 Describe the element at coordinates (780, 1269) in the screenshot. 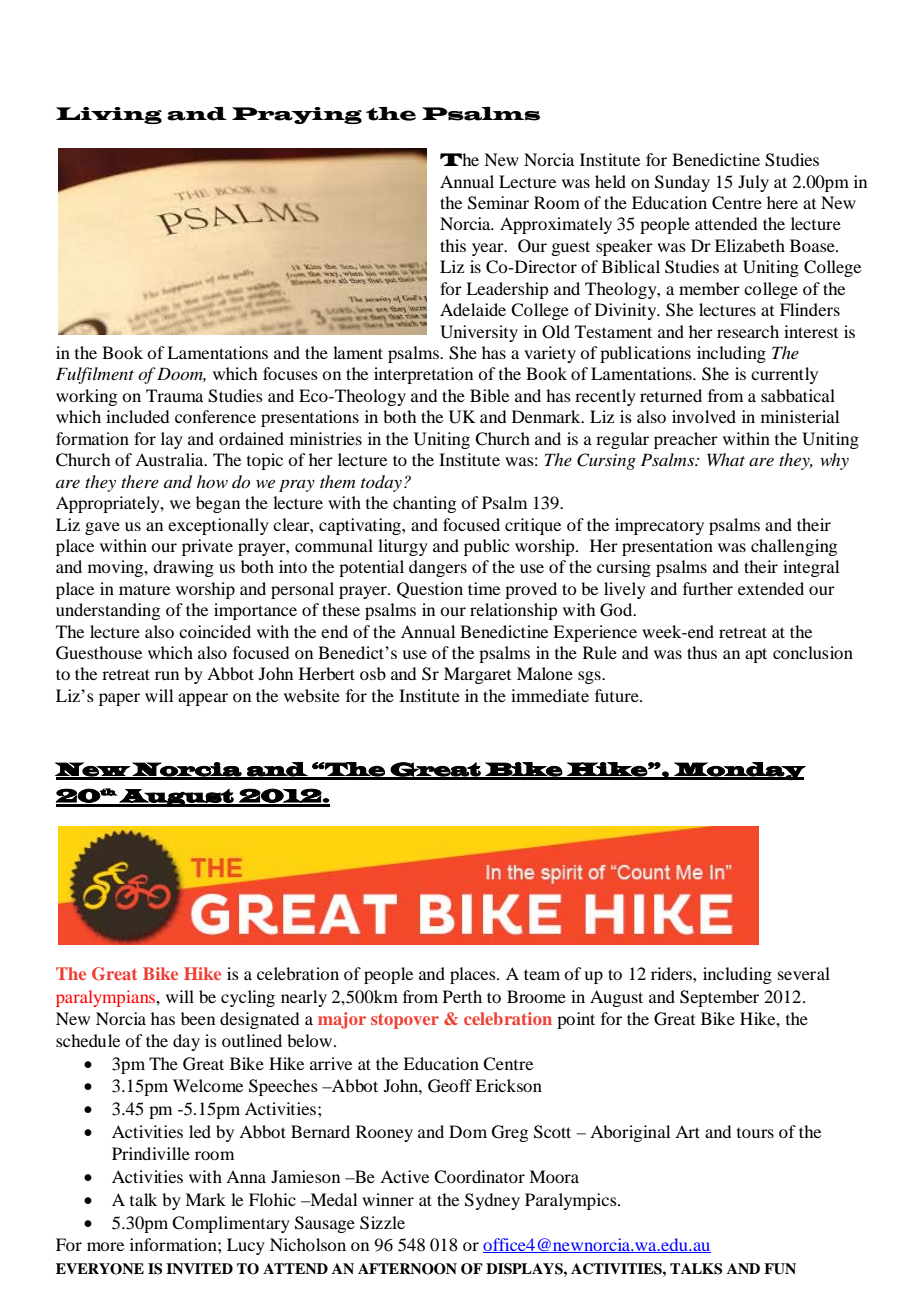

I see `FUN` at that location.
